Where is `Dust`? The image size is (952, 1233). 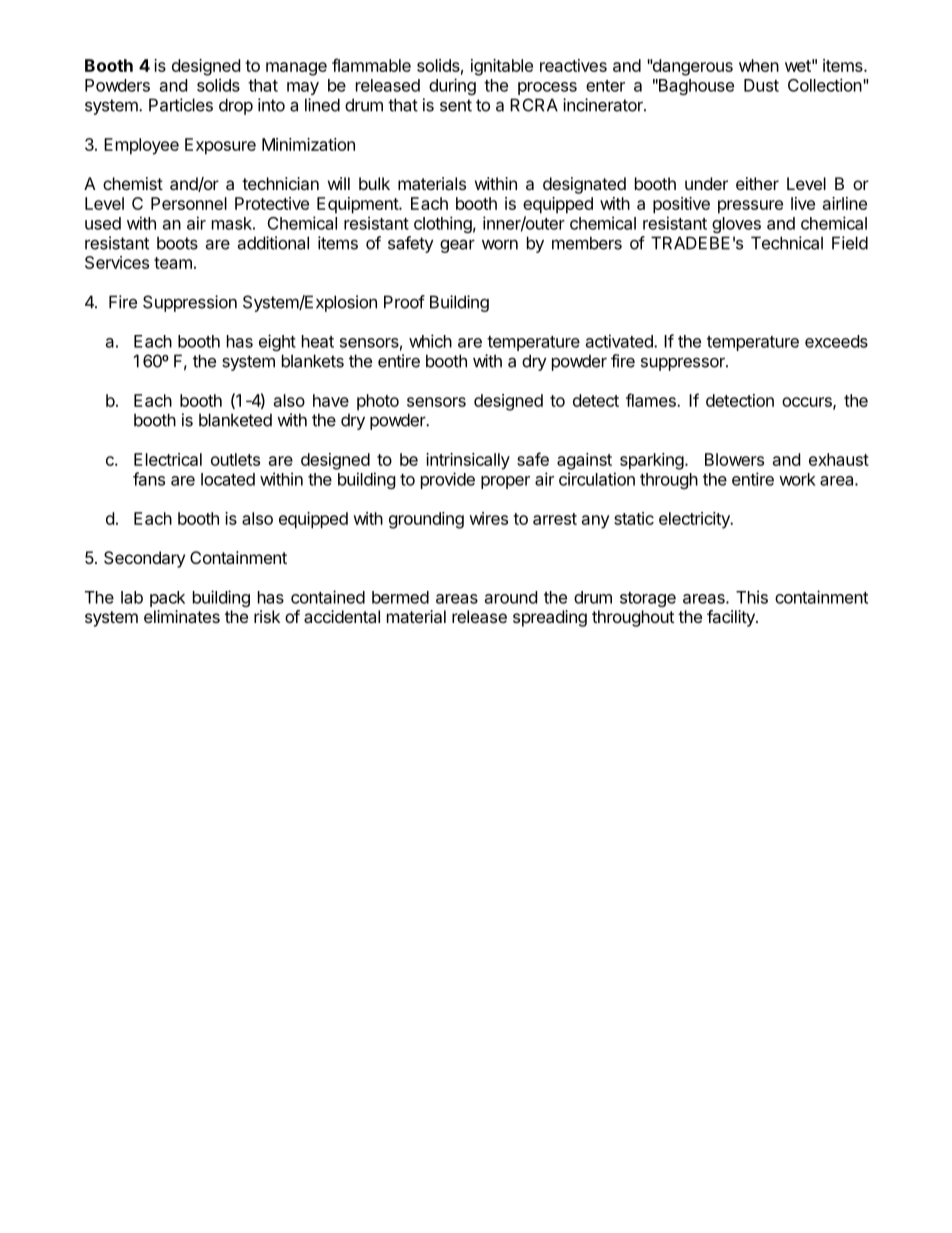 Dust is located at coordinates (761, 85).
